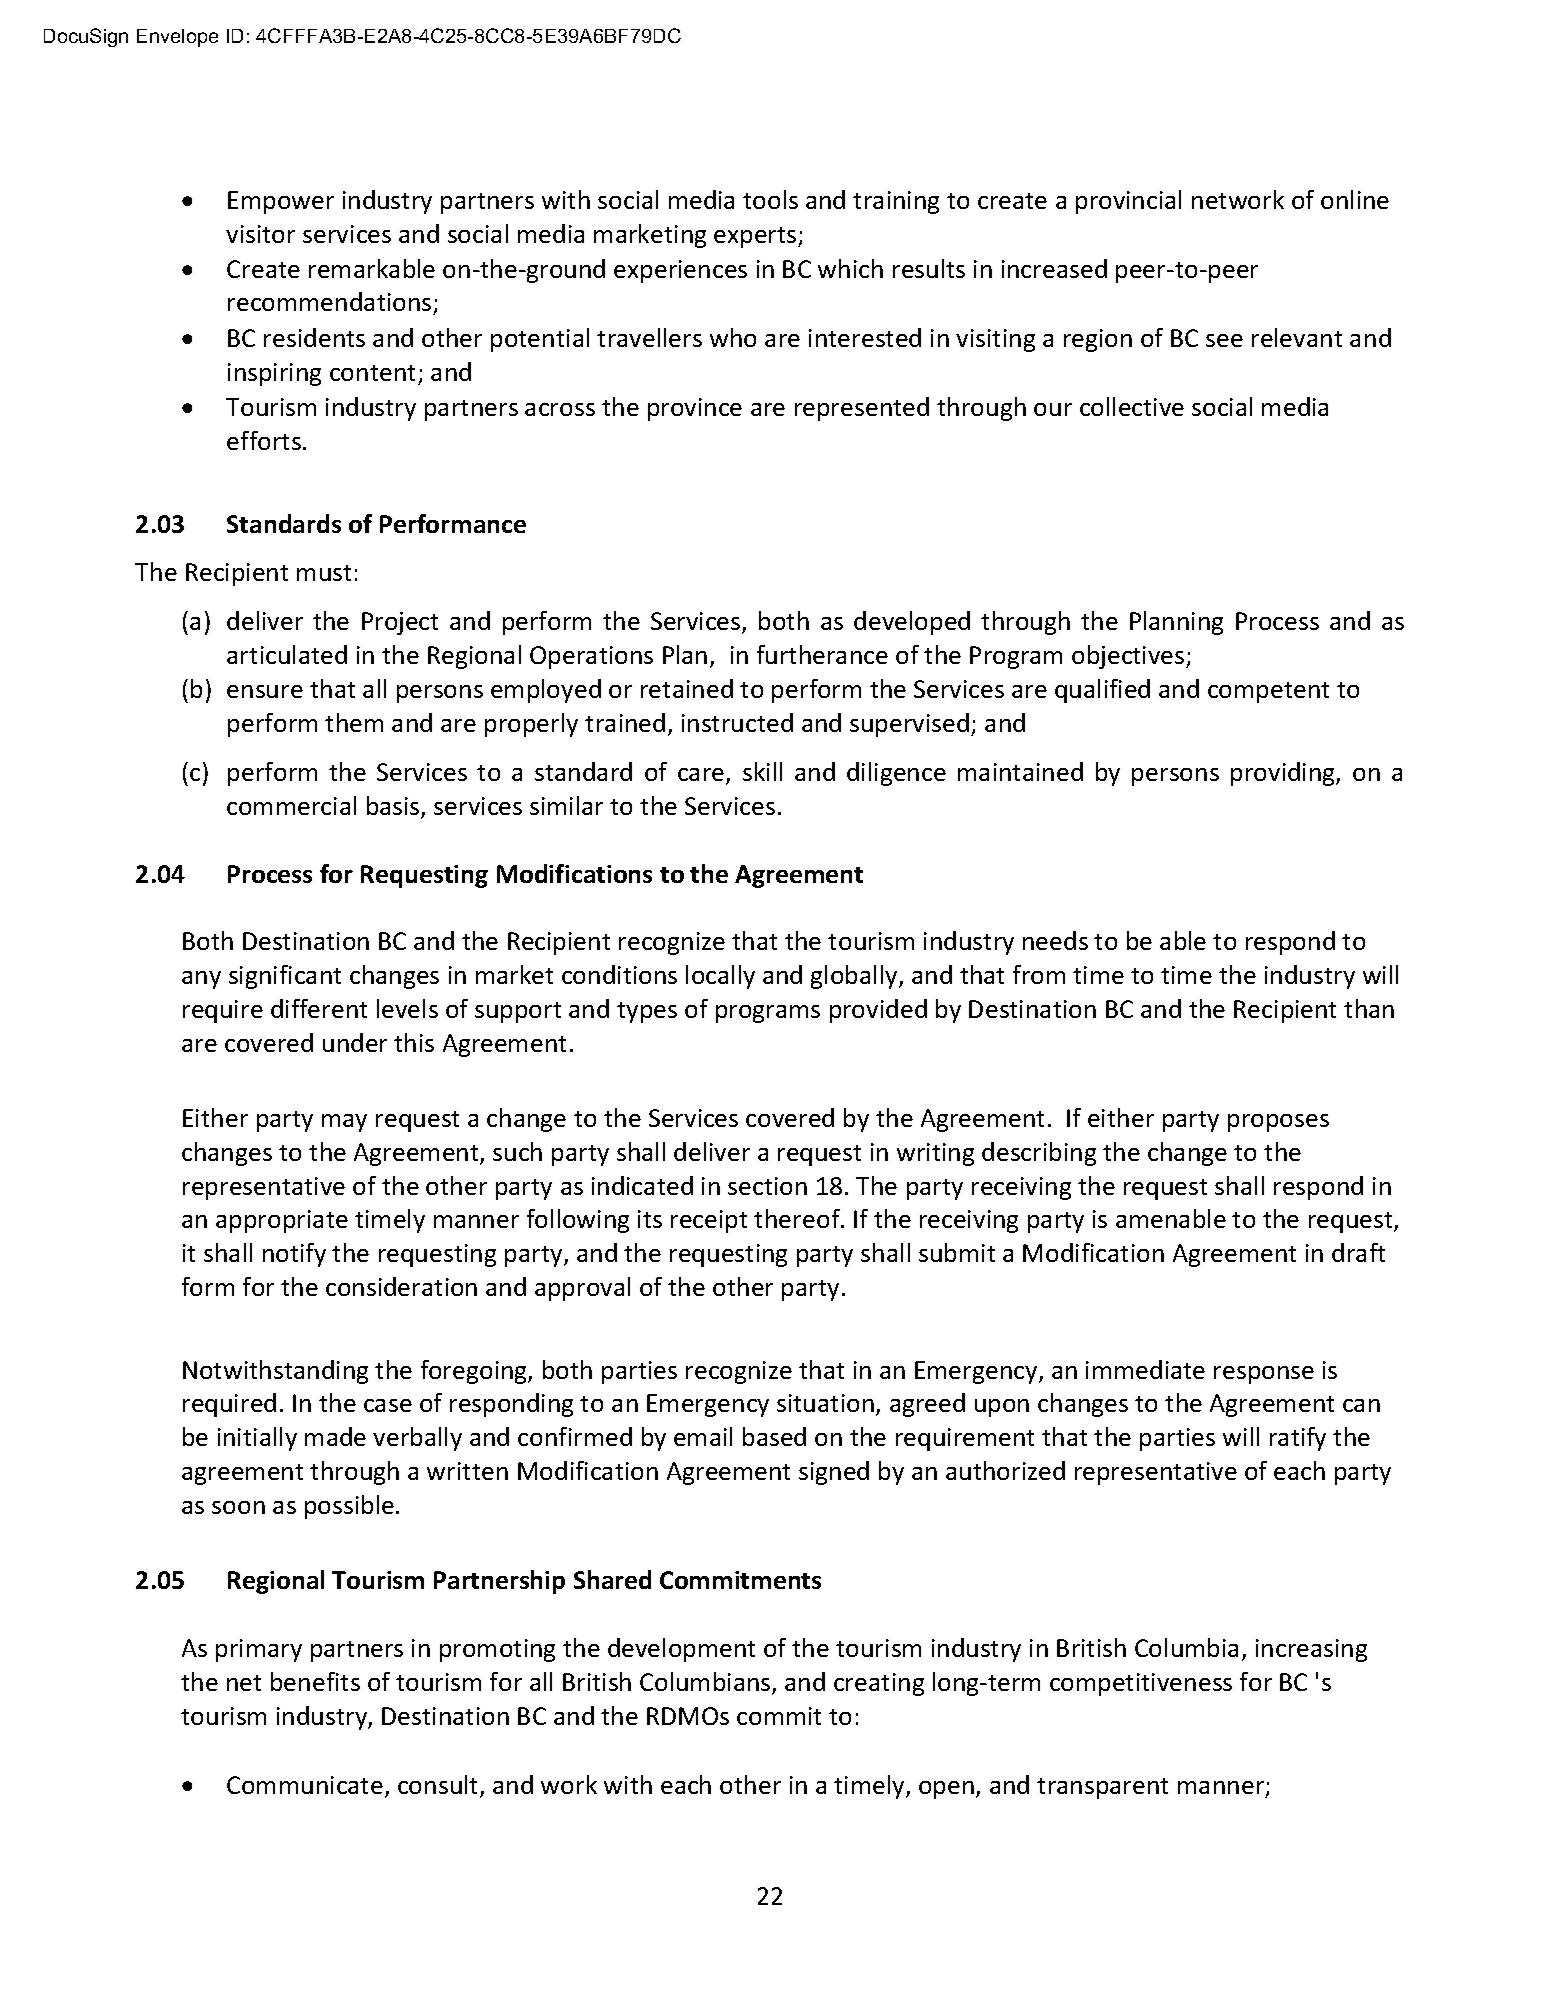 This image has width=1541, height=1995. Describe the element at coordinates (762, 771) in the image. I see `skill` at that location.
